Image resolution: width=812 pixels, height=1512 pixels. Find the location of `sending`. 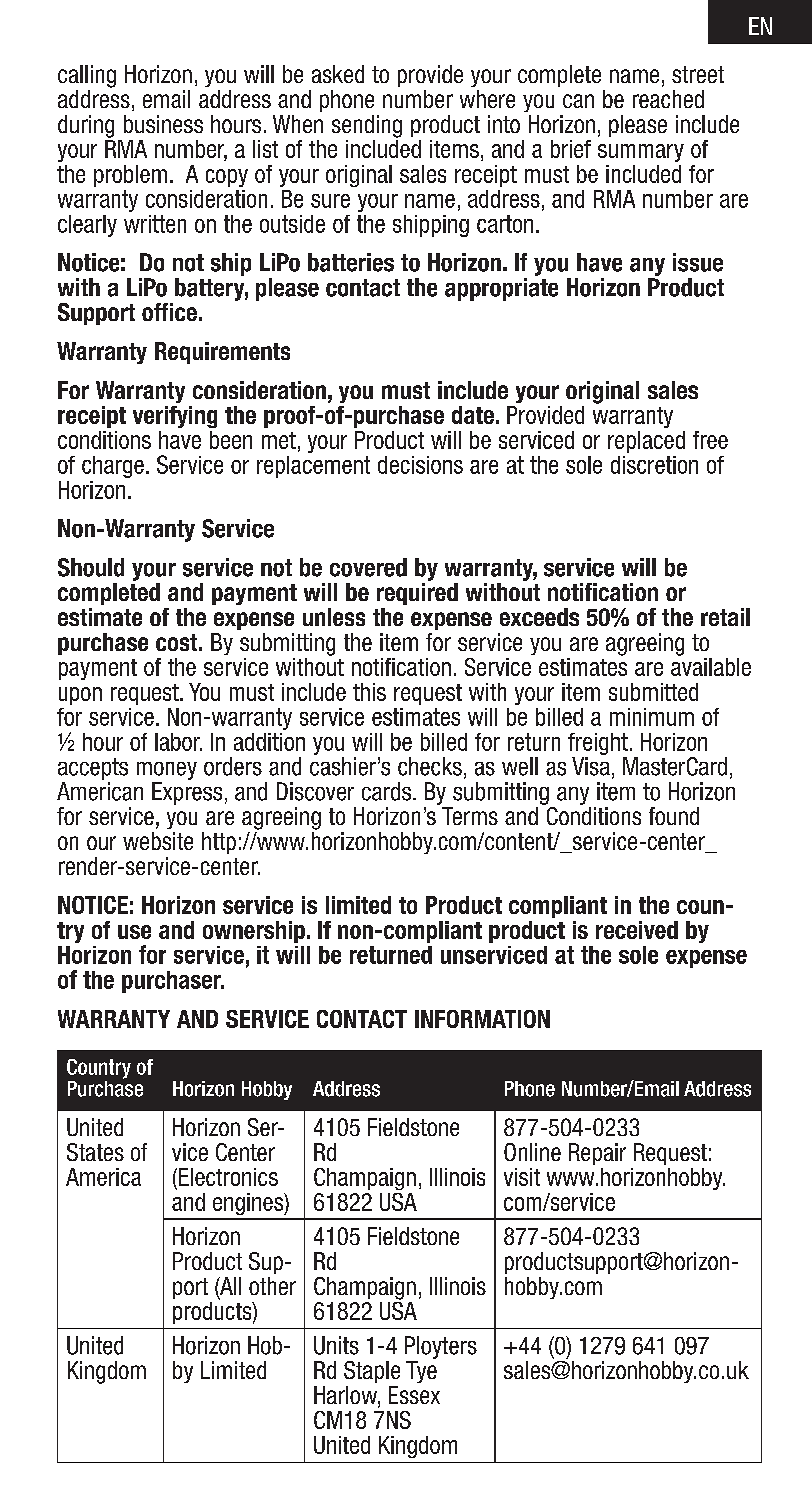

sending is located at coordinates (367, 126).
